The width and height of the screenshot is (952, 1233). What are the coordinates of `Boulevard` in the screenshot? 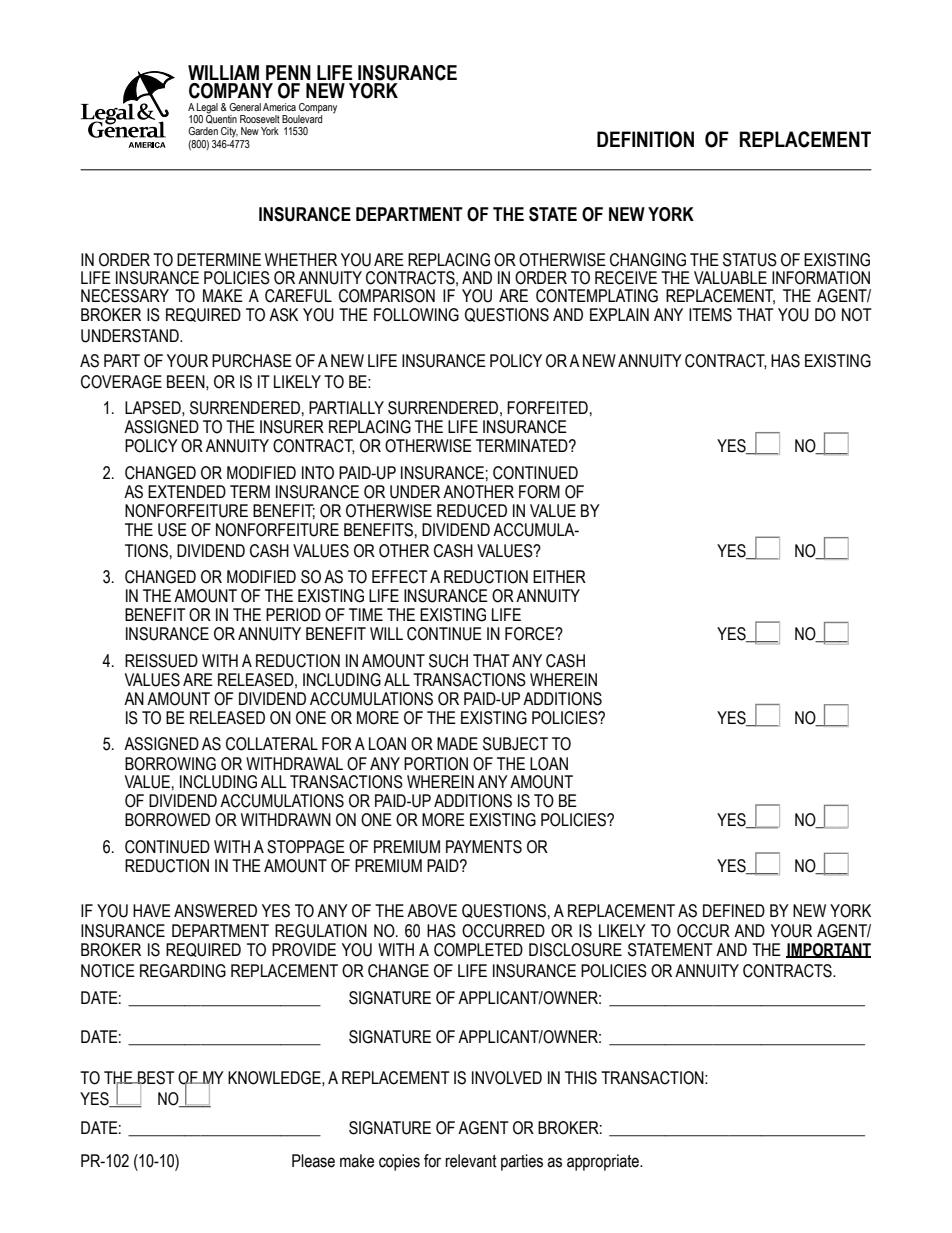 It's located at (302, 119).
